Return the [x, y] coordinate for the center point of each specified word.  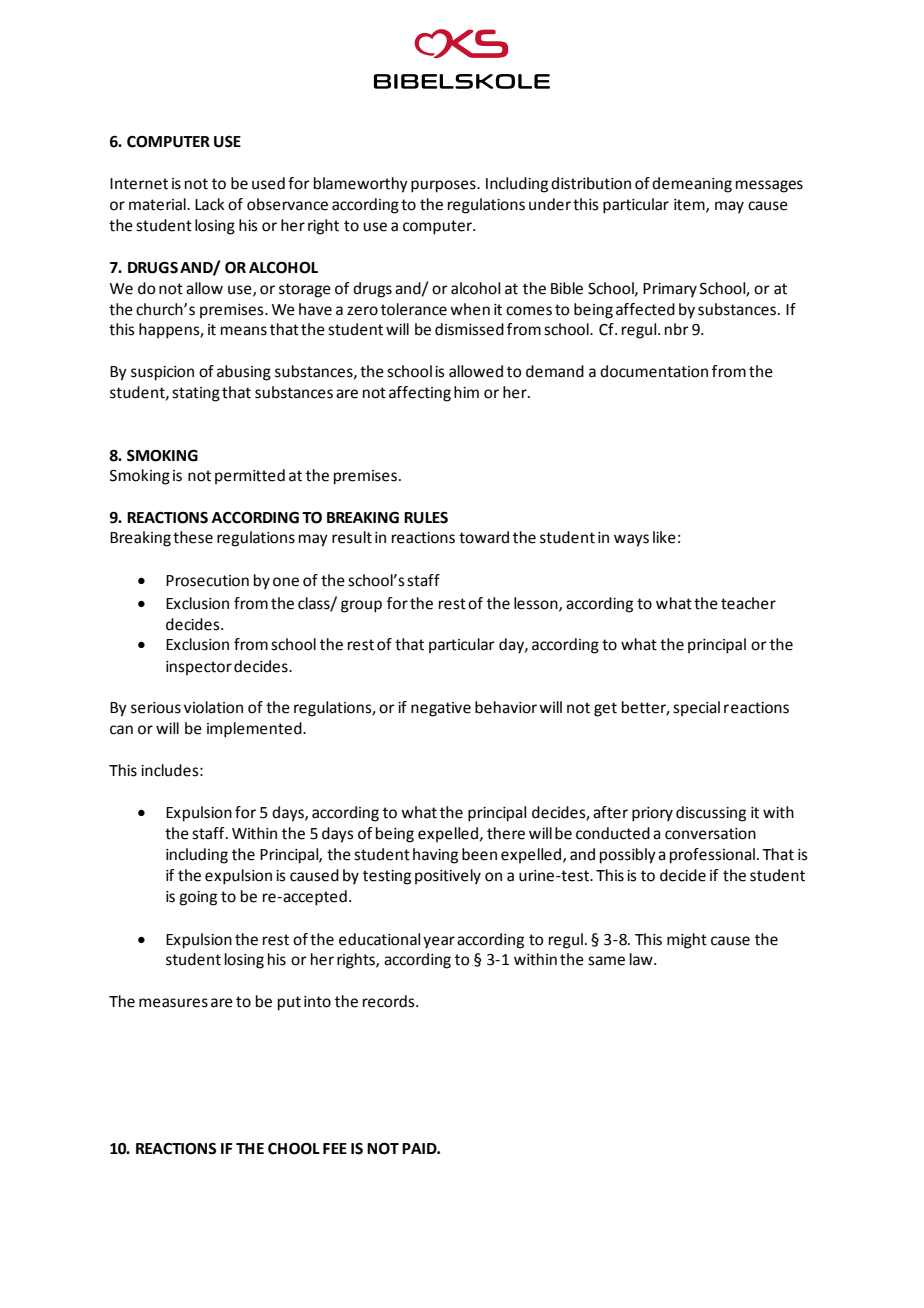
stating [196, 394]
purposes [444, 186]
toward [484, 537]
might [687, 941]
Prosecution [207, 581]
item [690, 205]
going [198, 898]
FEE [335, 1148]
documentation [654, 371]
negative [441, 709]
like [664, 537]
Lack [210, 204]
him [466, 392]
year [439, 942]
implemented [255, 730]
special [696, 708]
